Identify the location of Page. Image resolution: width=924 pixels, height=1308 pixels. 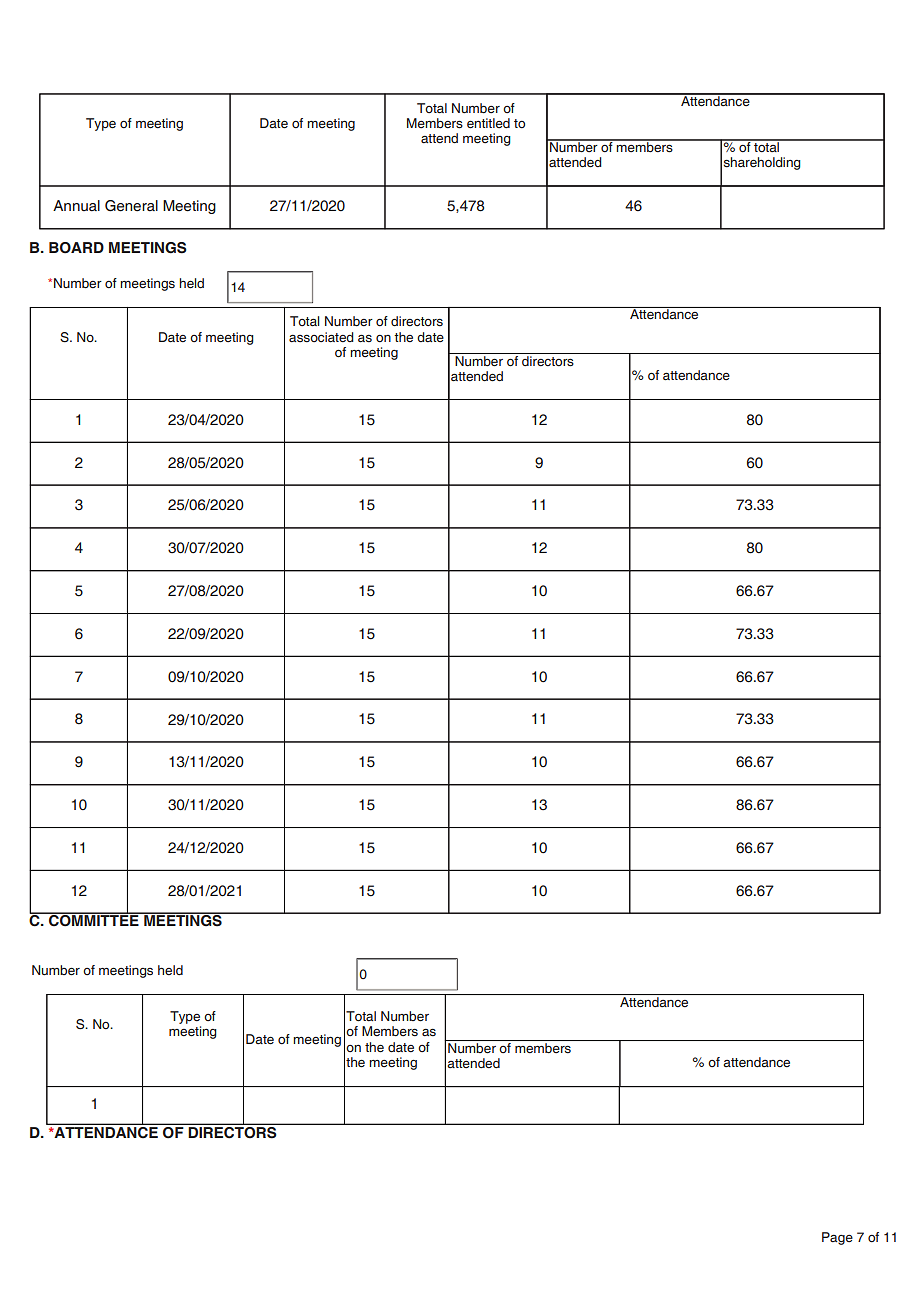
(837, 1238).
